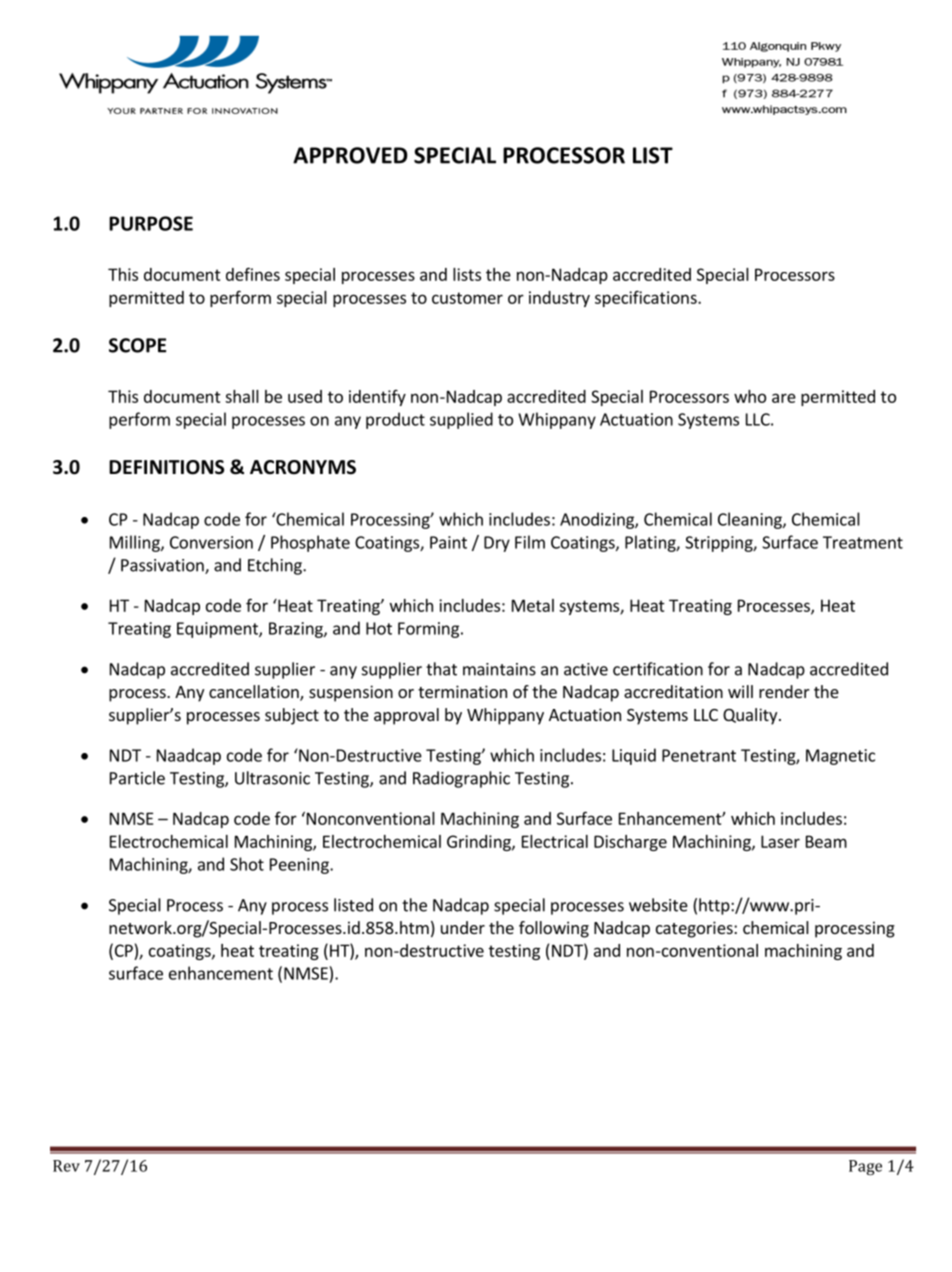  Describe the element at coordinates (166, 467) in the screenshot. I see `DEFINITIONS` at that location.
